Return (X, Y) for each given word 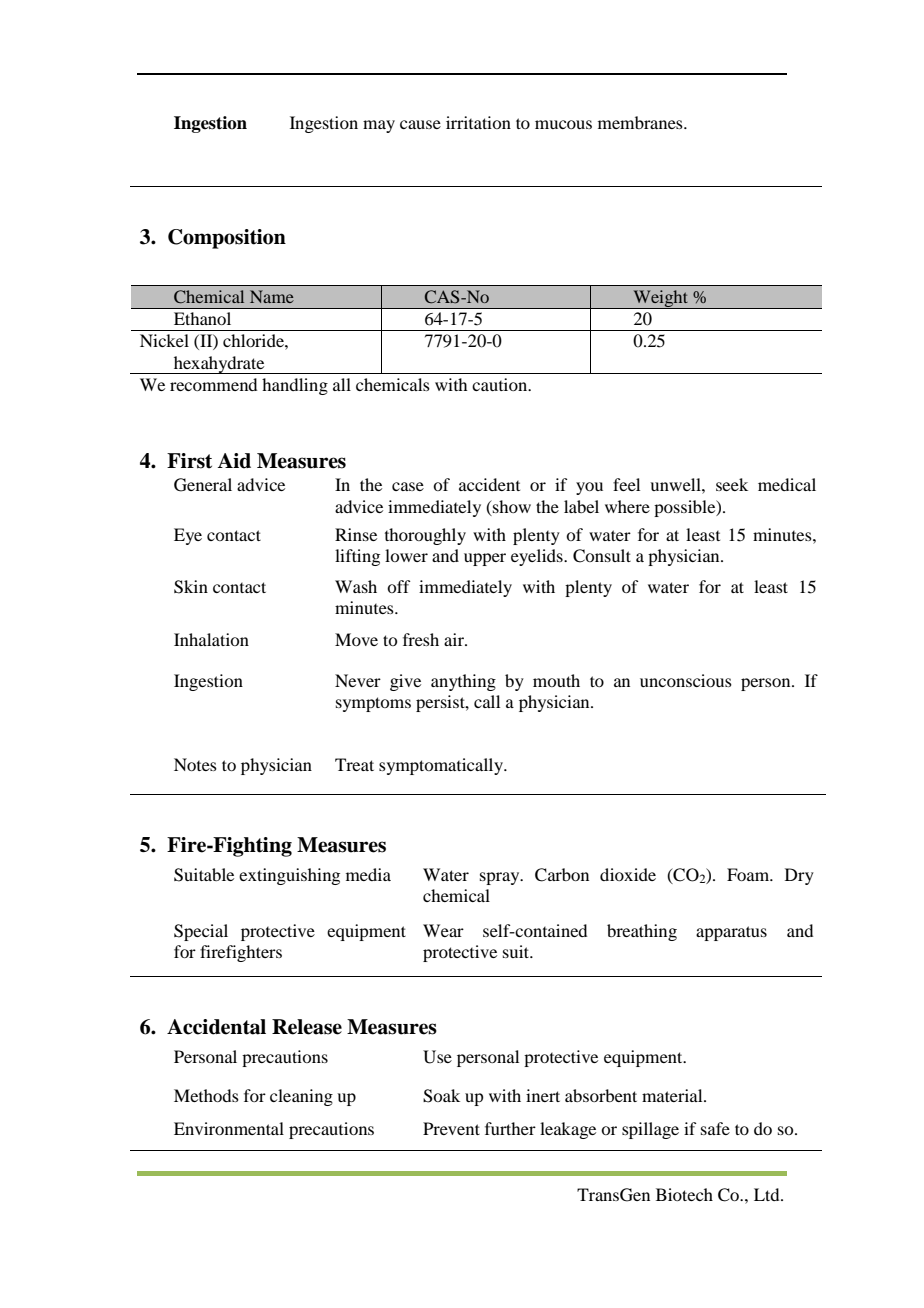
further (510, 1128)
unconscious (686, 680)
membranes (641, 122)
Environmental (229, 1128)
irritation (478, 122)
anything (463, 682)
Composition (227, 239)
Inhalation (211, 639)
